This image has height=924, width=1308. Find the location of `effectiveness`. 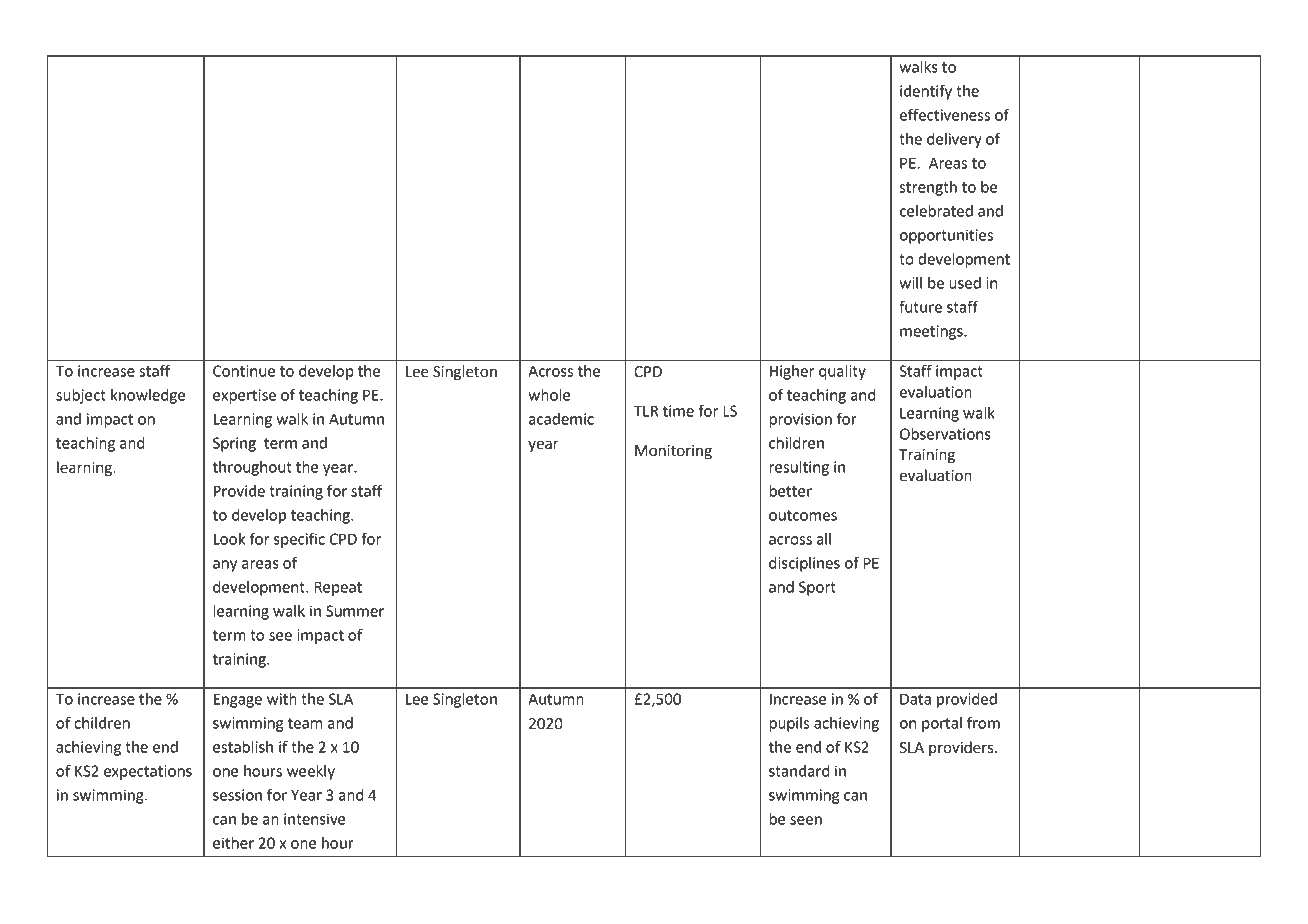

effectiveness is located at coordinates (945, 114).
